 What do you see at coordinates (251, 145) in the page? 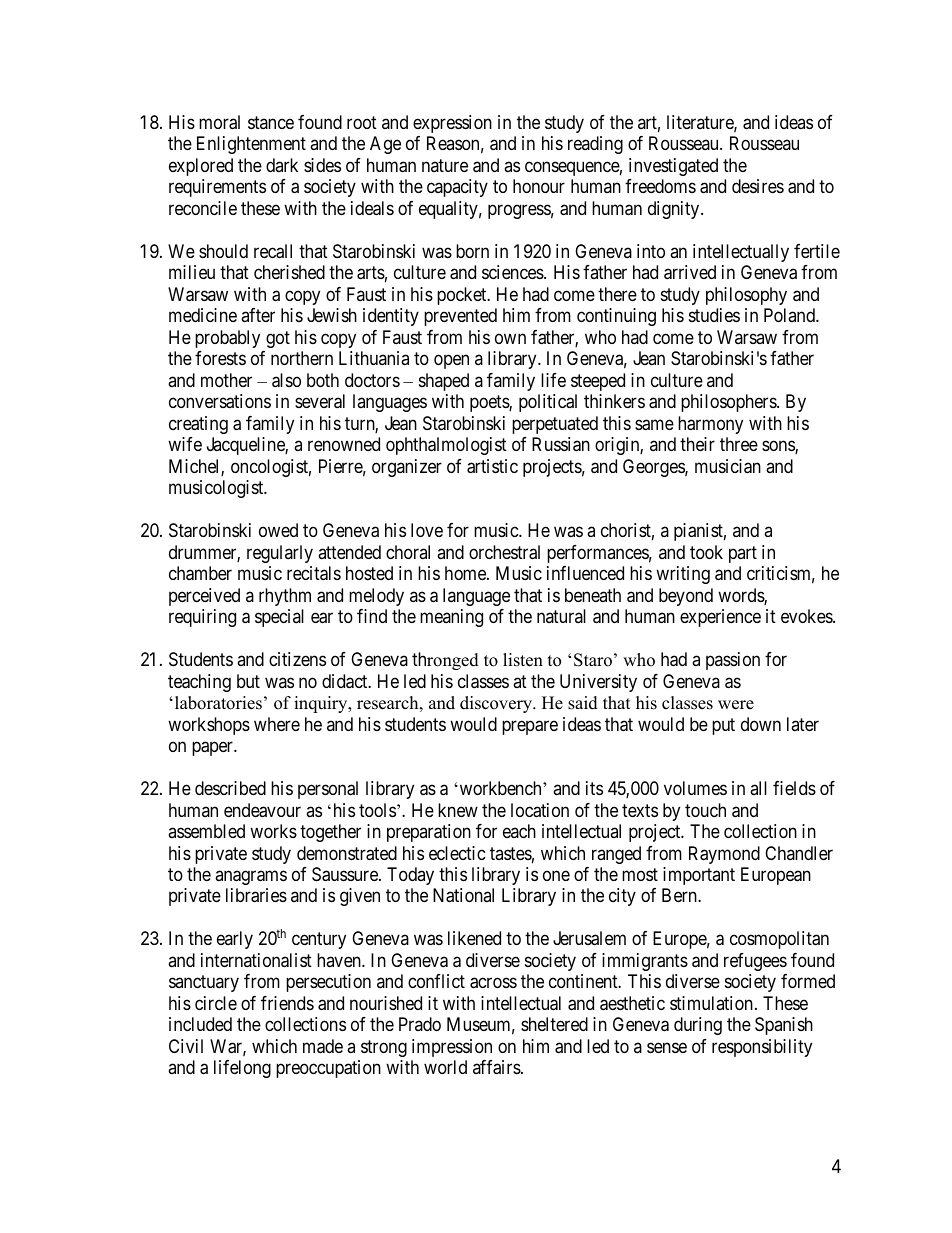
I see `Enlightenment` at bounding box center [251, 145].
